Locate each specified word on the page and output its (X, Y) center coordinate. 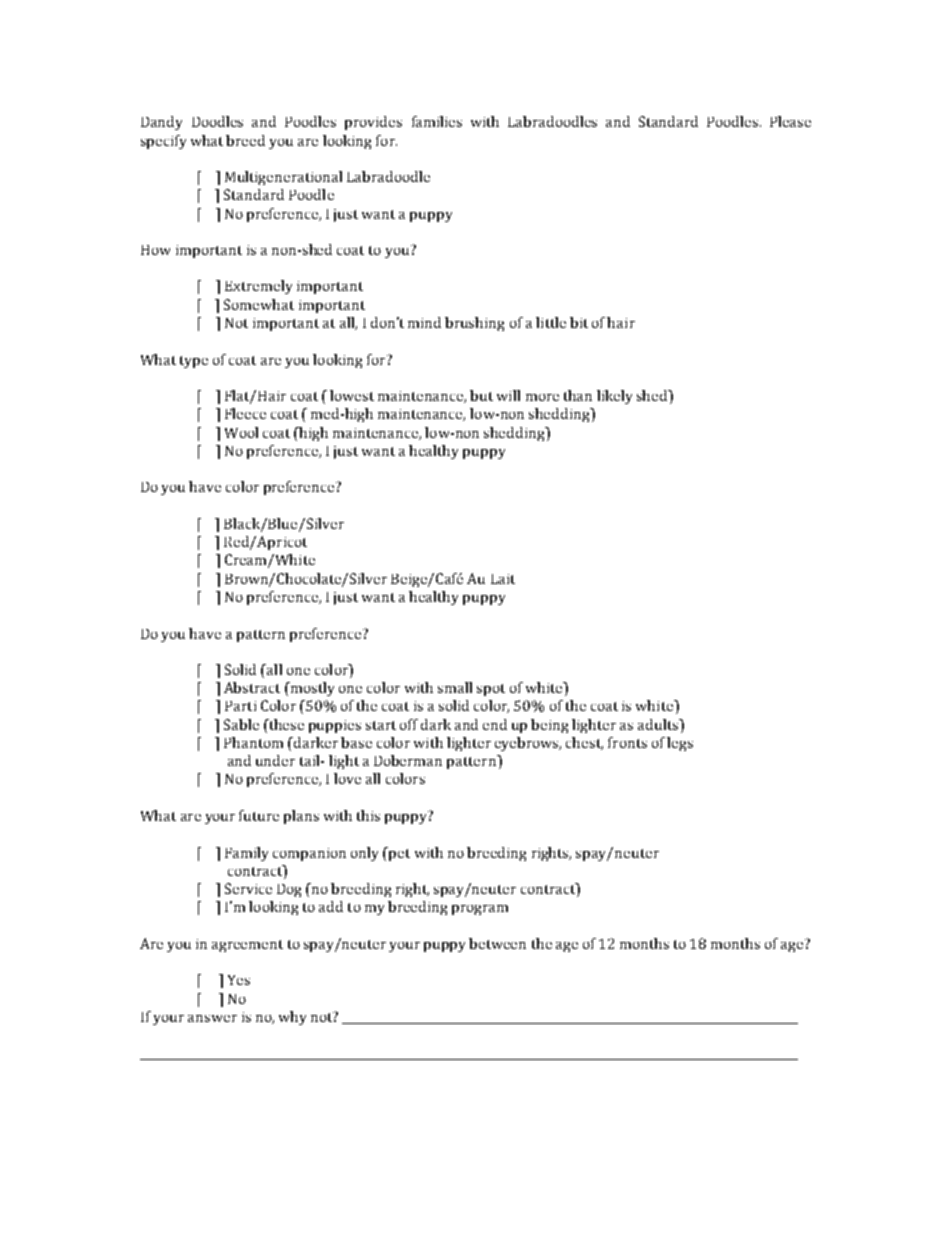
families (437, 121)
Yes (239, 980)
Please (790, 121)
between (497, 943)
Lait (503, 579)
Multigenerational (283, 178)
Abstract (252, 687)
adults (659, 724)
